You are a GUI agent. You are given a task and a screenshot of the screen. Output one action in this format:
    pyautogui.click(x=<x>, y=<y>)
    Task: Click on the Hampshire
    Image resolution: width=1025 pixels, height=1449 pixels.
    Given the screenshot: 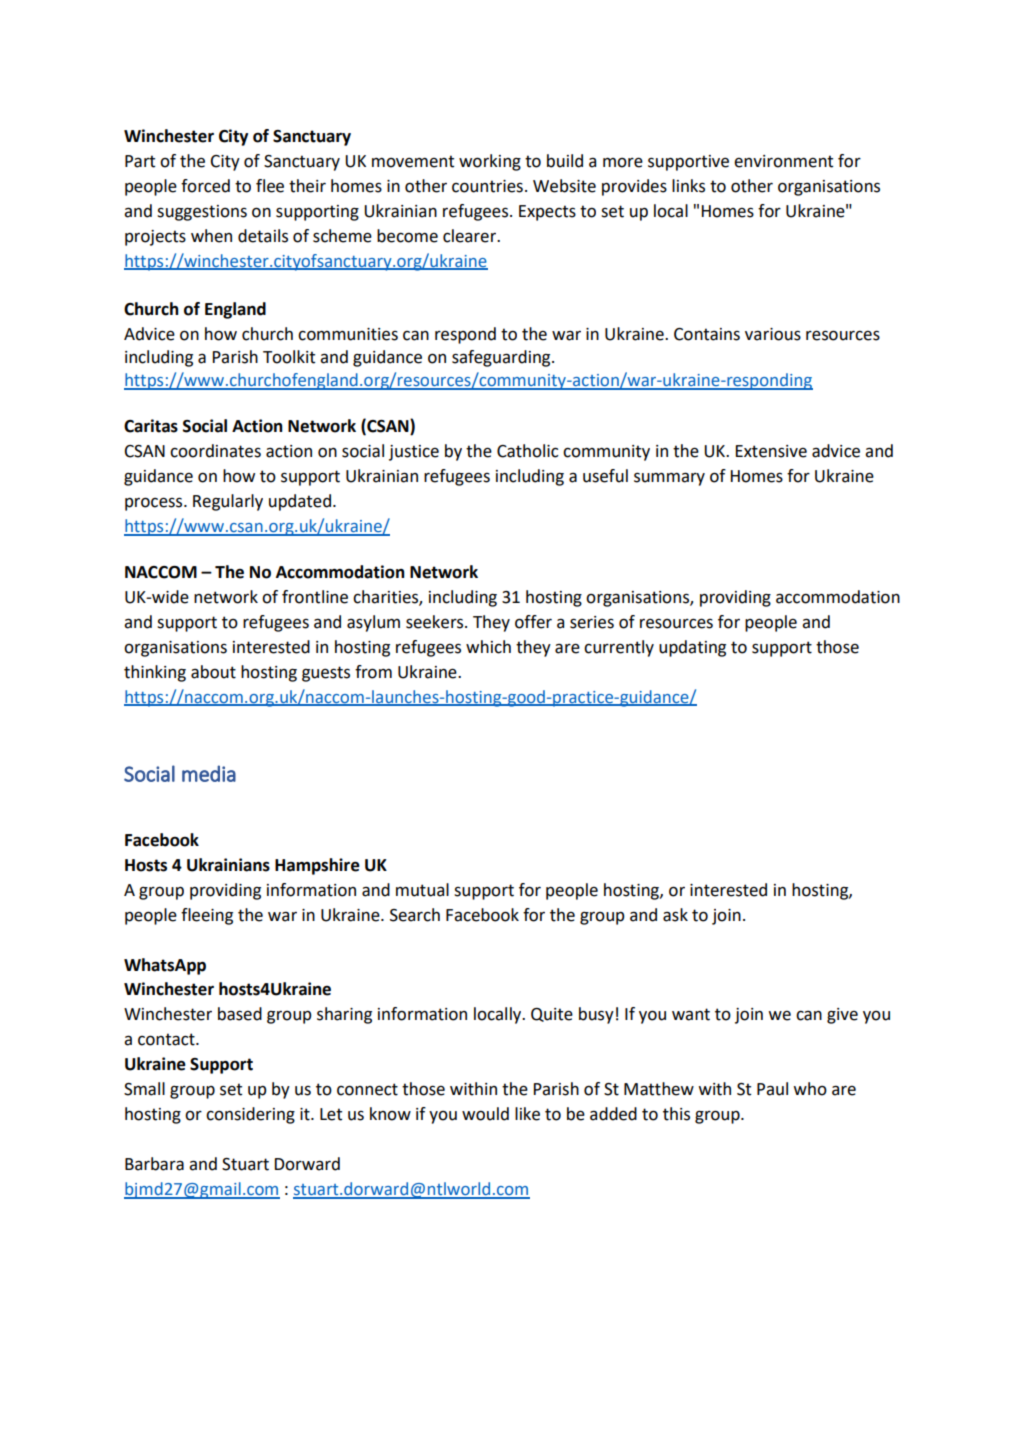 What is the action you would take?
    pyautogui.click(x=317, y=866)
